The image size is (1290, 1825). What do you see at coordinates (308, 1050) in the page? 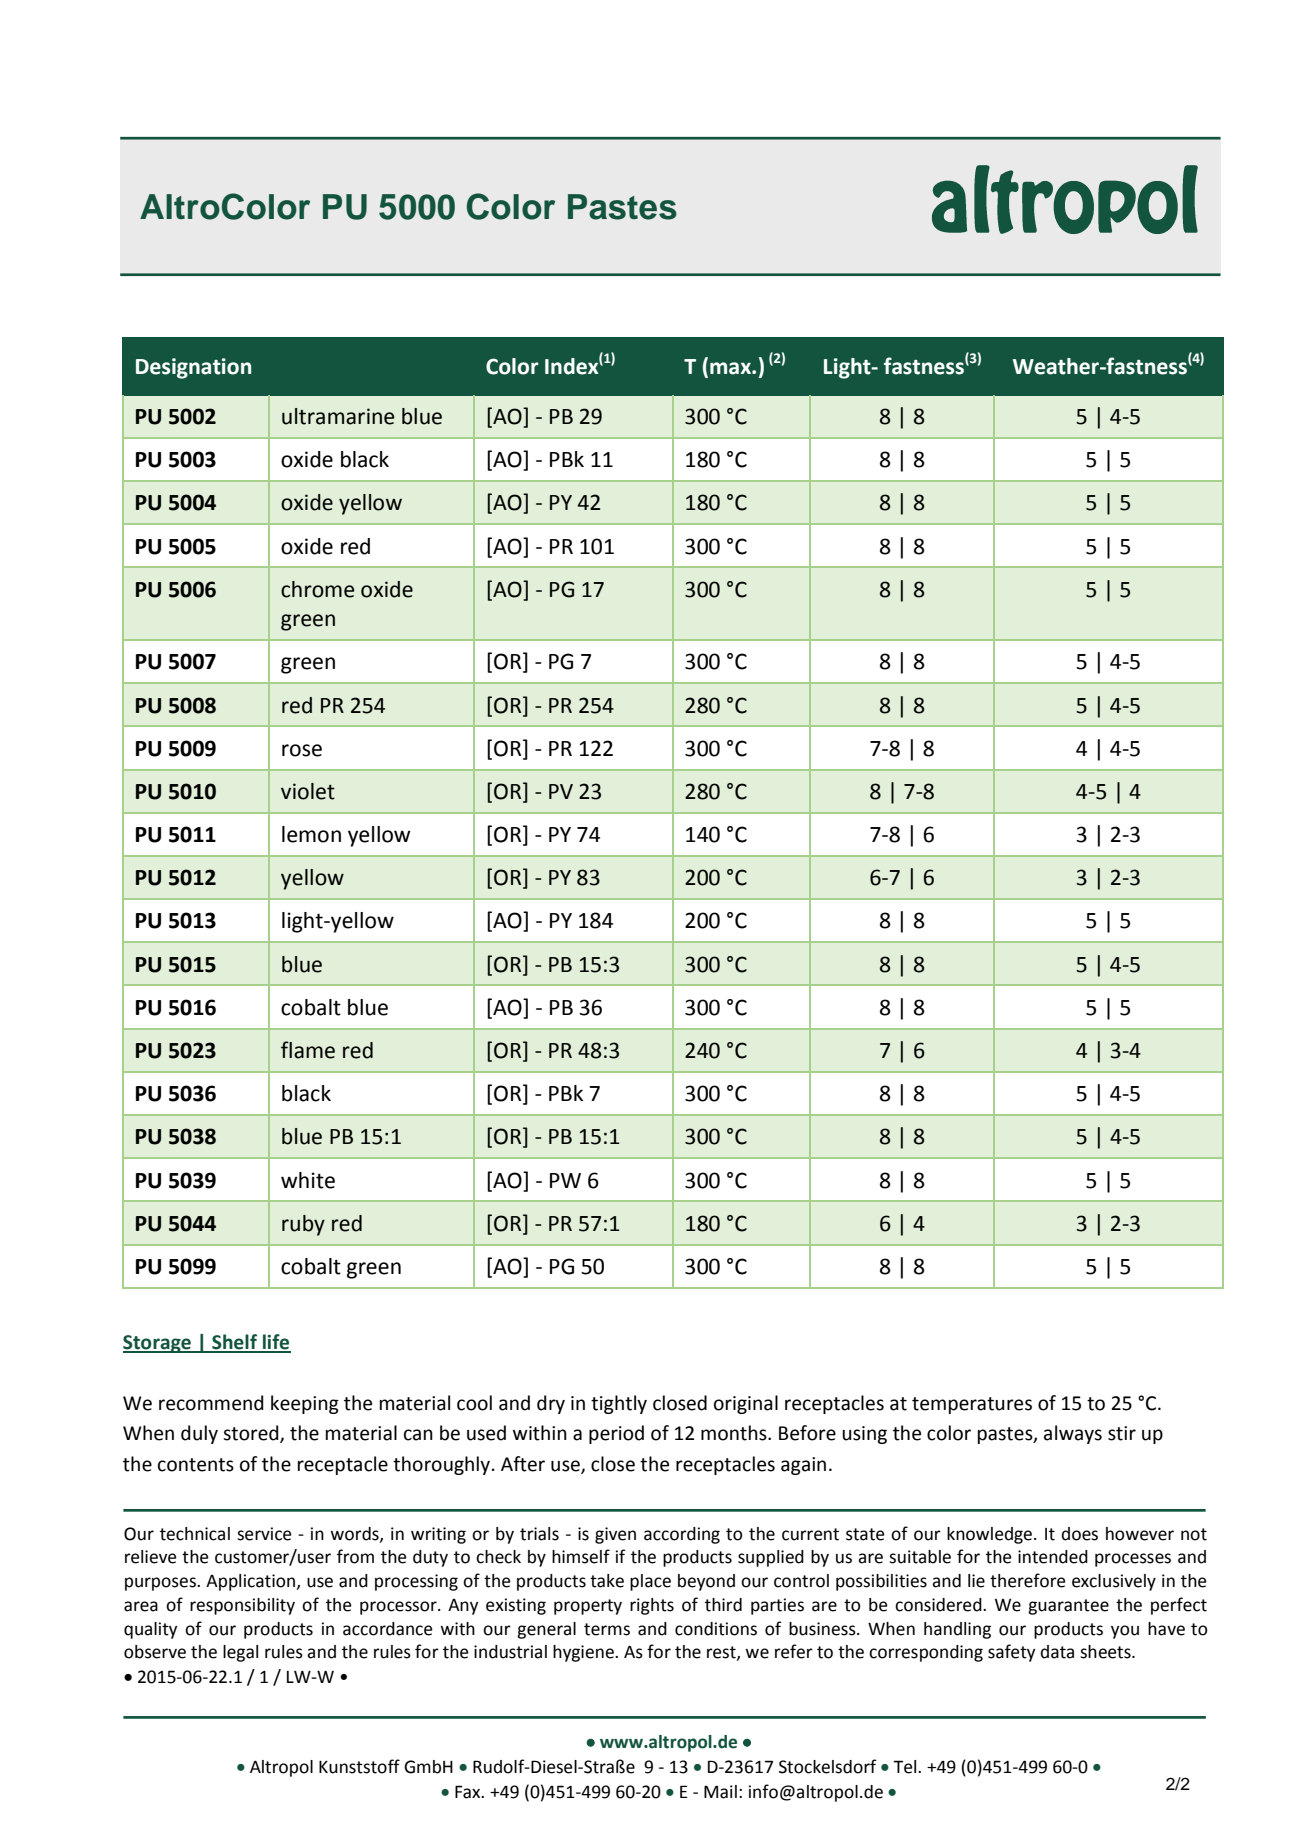
I see `flame` at bounding box center [308, 1050].
